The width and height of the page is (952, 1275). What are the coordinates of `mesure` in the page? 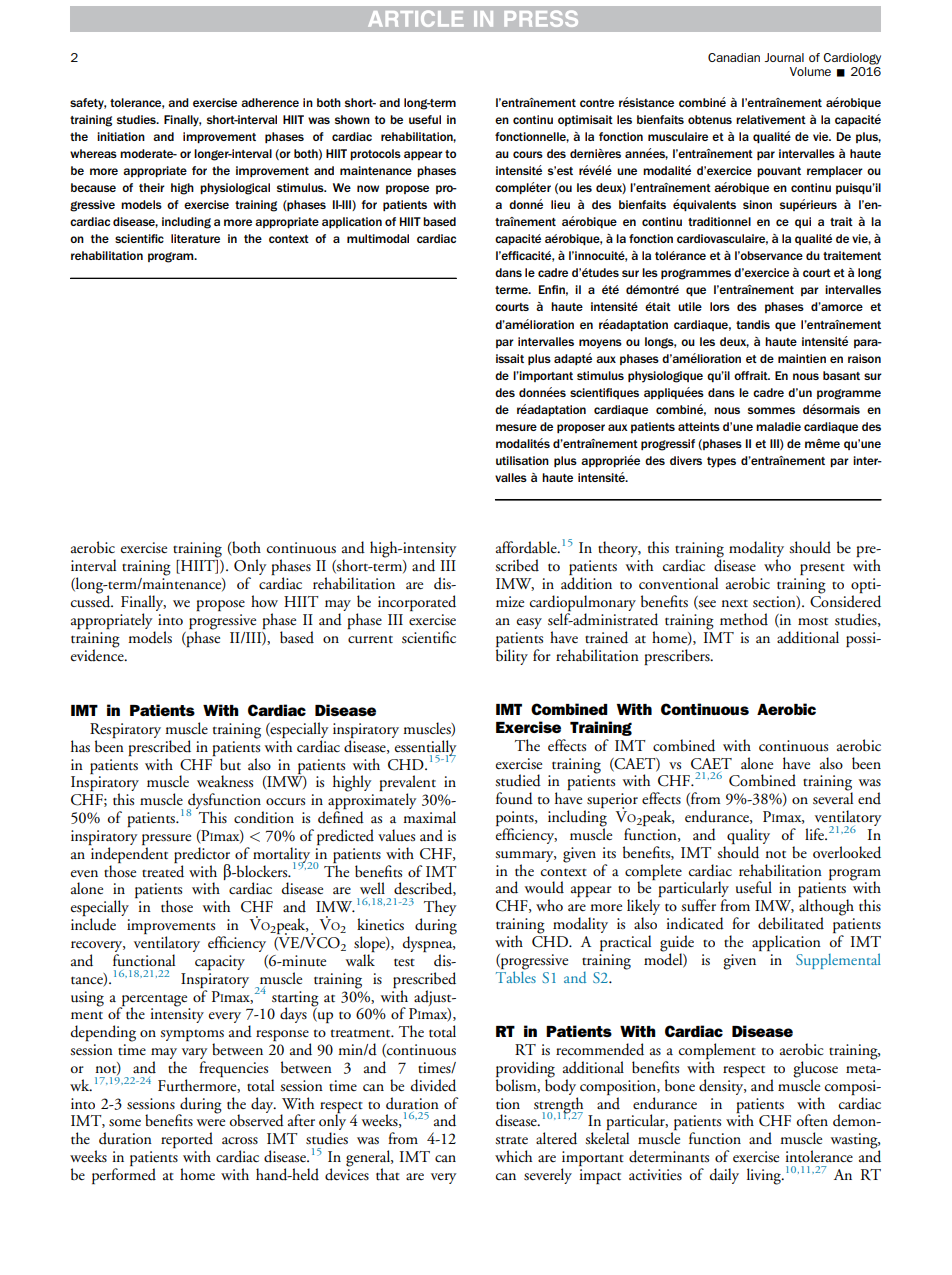 It's located at (516, 427).
